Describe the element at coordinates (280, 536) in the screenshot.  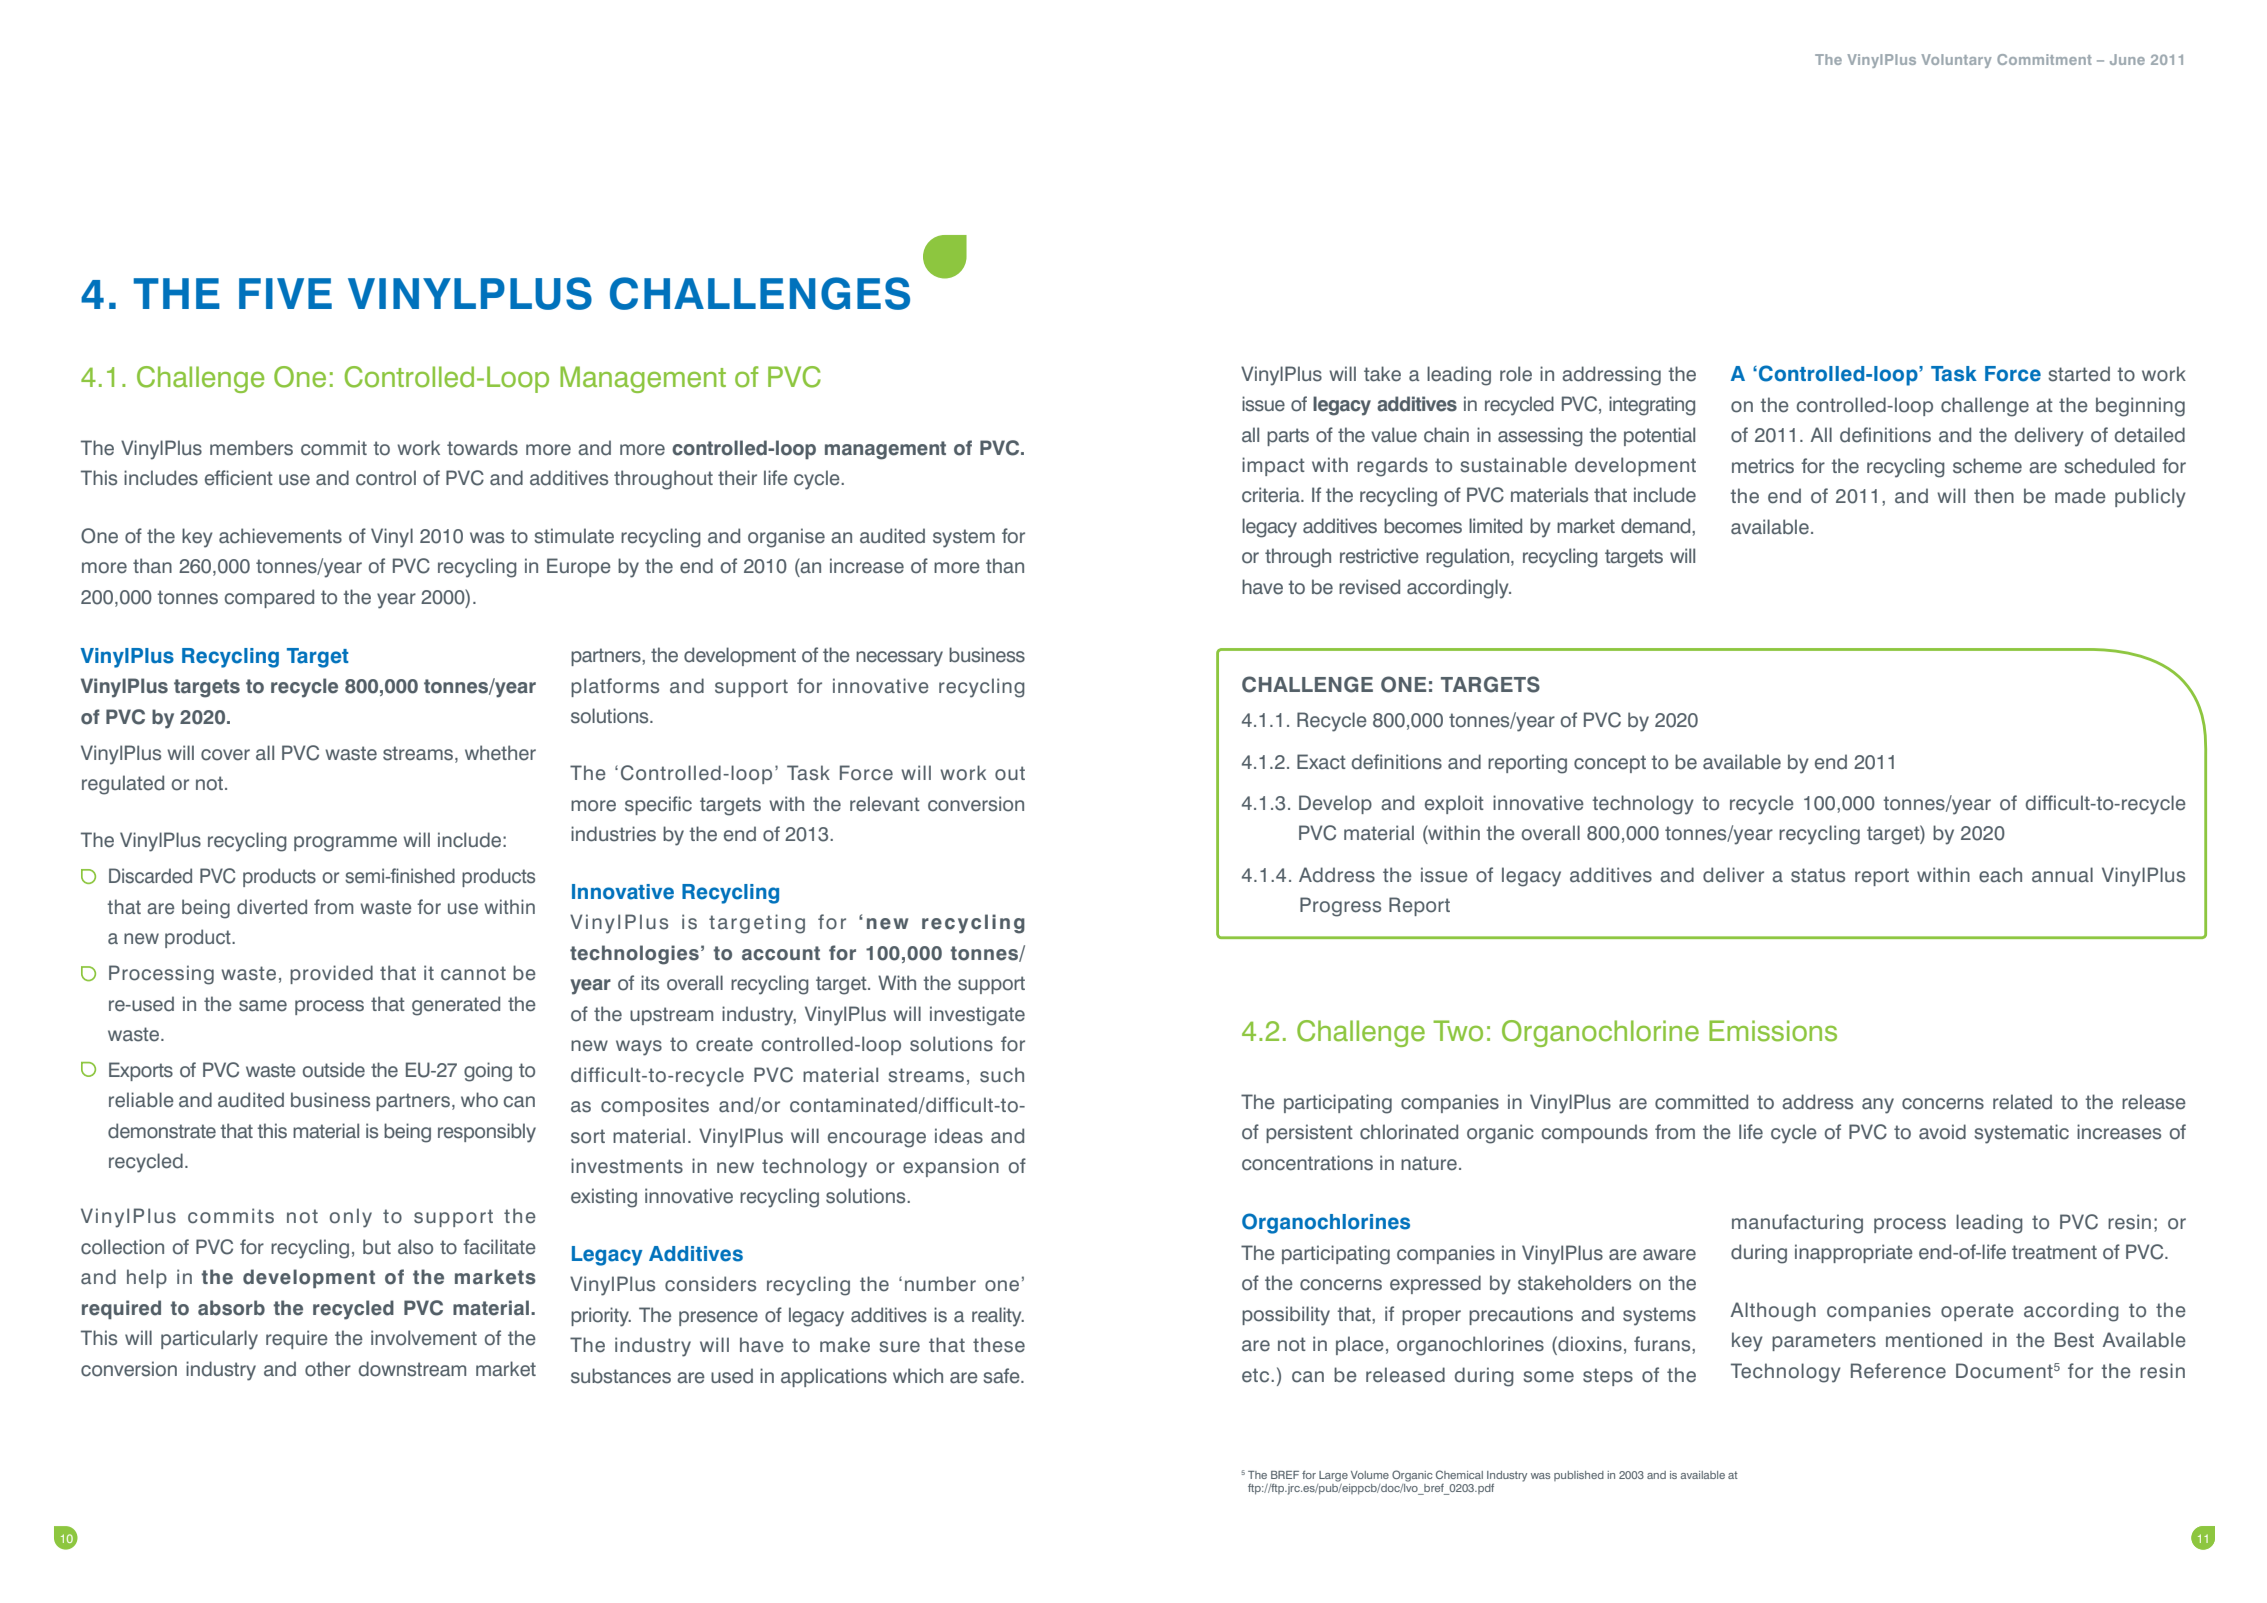
I see `achievements` at that location.
